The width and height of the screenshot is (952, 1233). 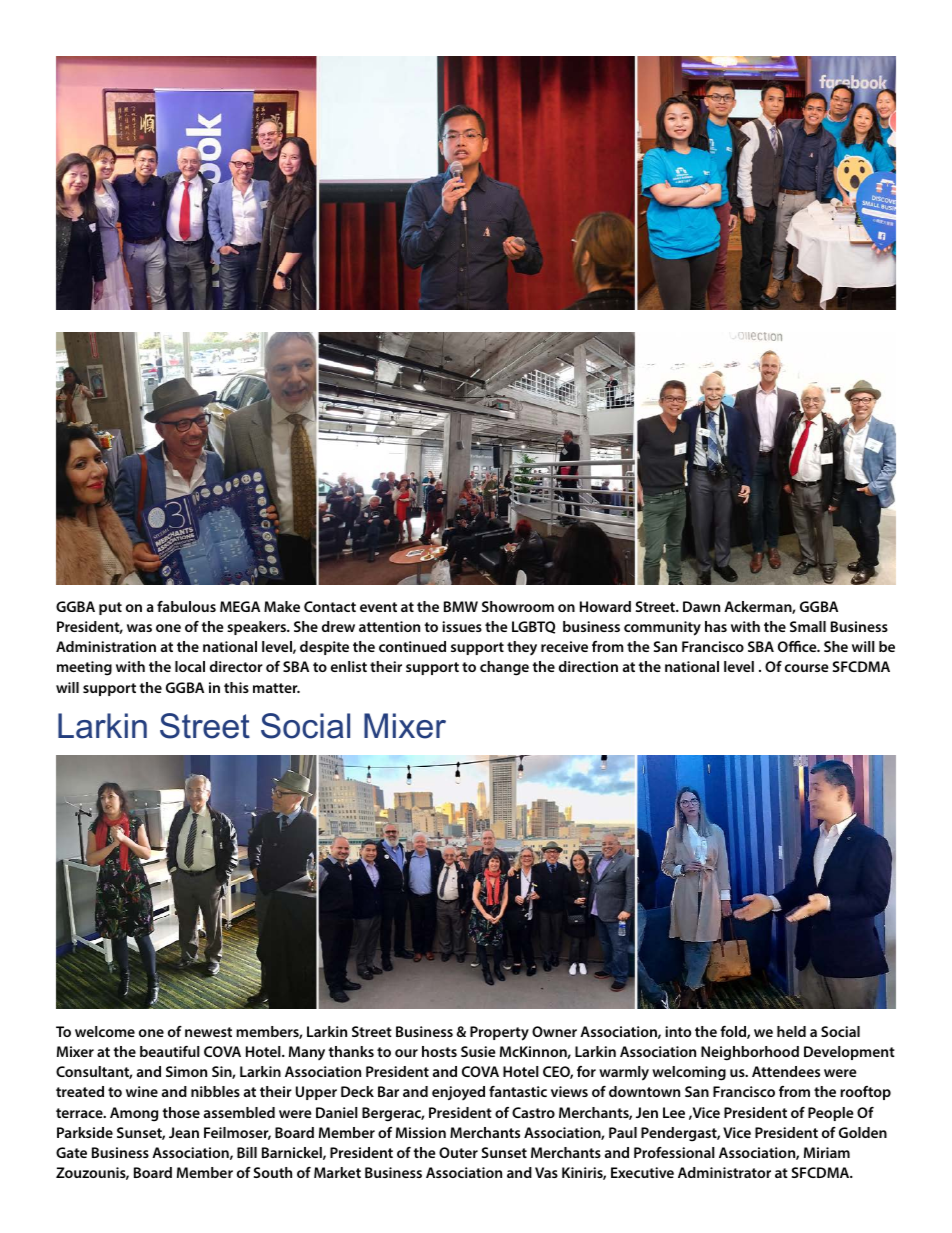 I want to click on newest, so click(x=208, y=1032).
